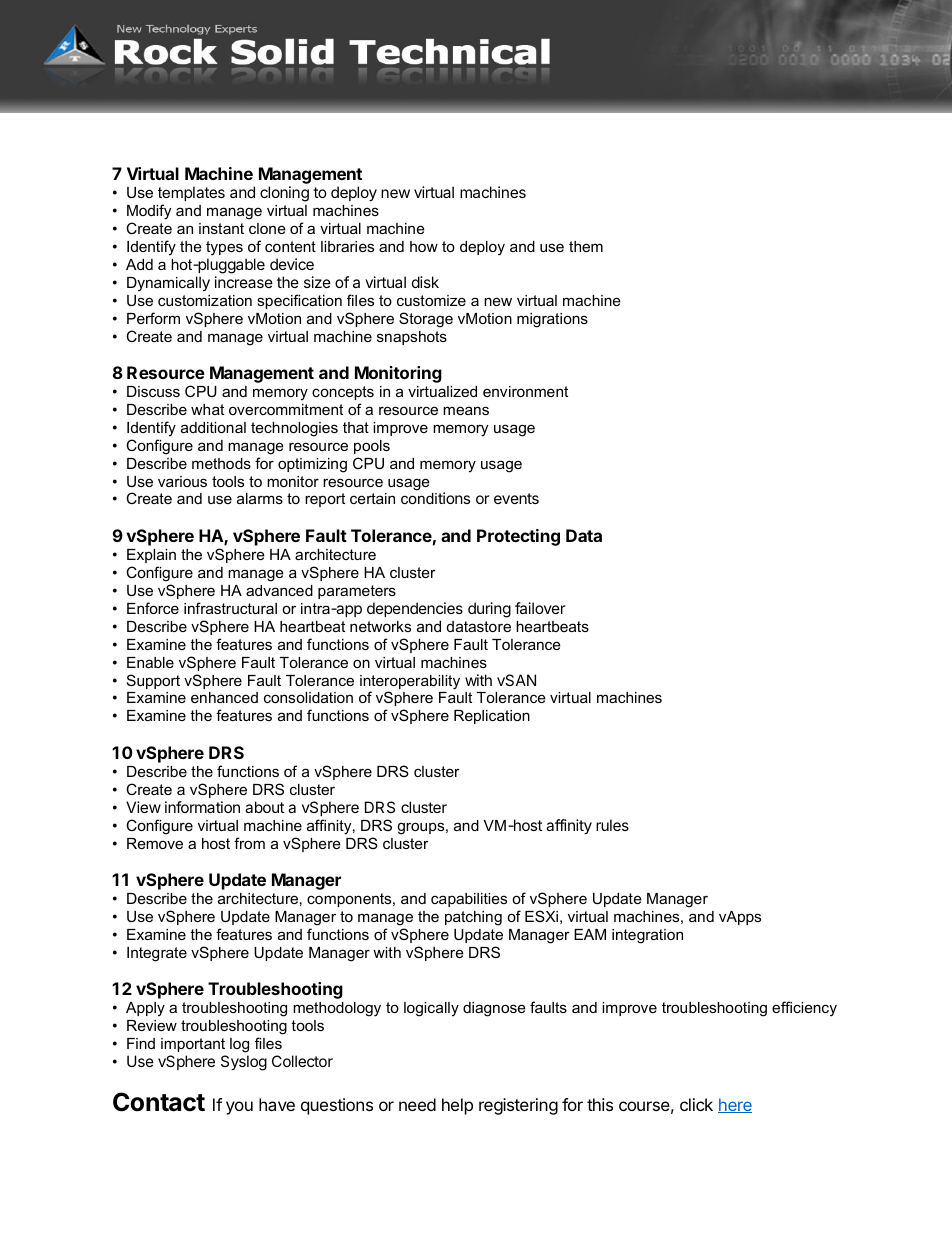  Describe the element at coordinates (466, 410) in the page. I see `means` at that location.
